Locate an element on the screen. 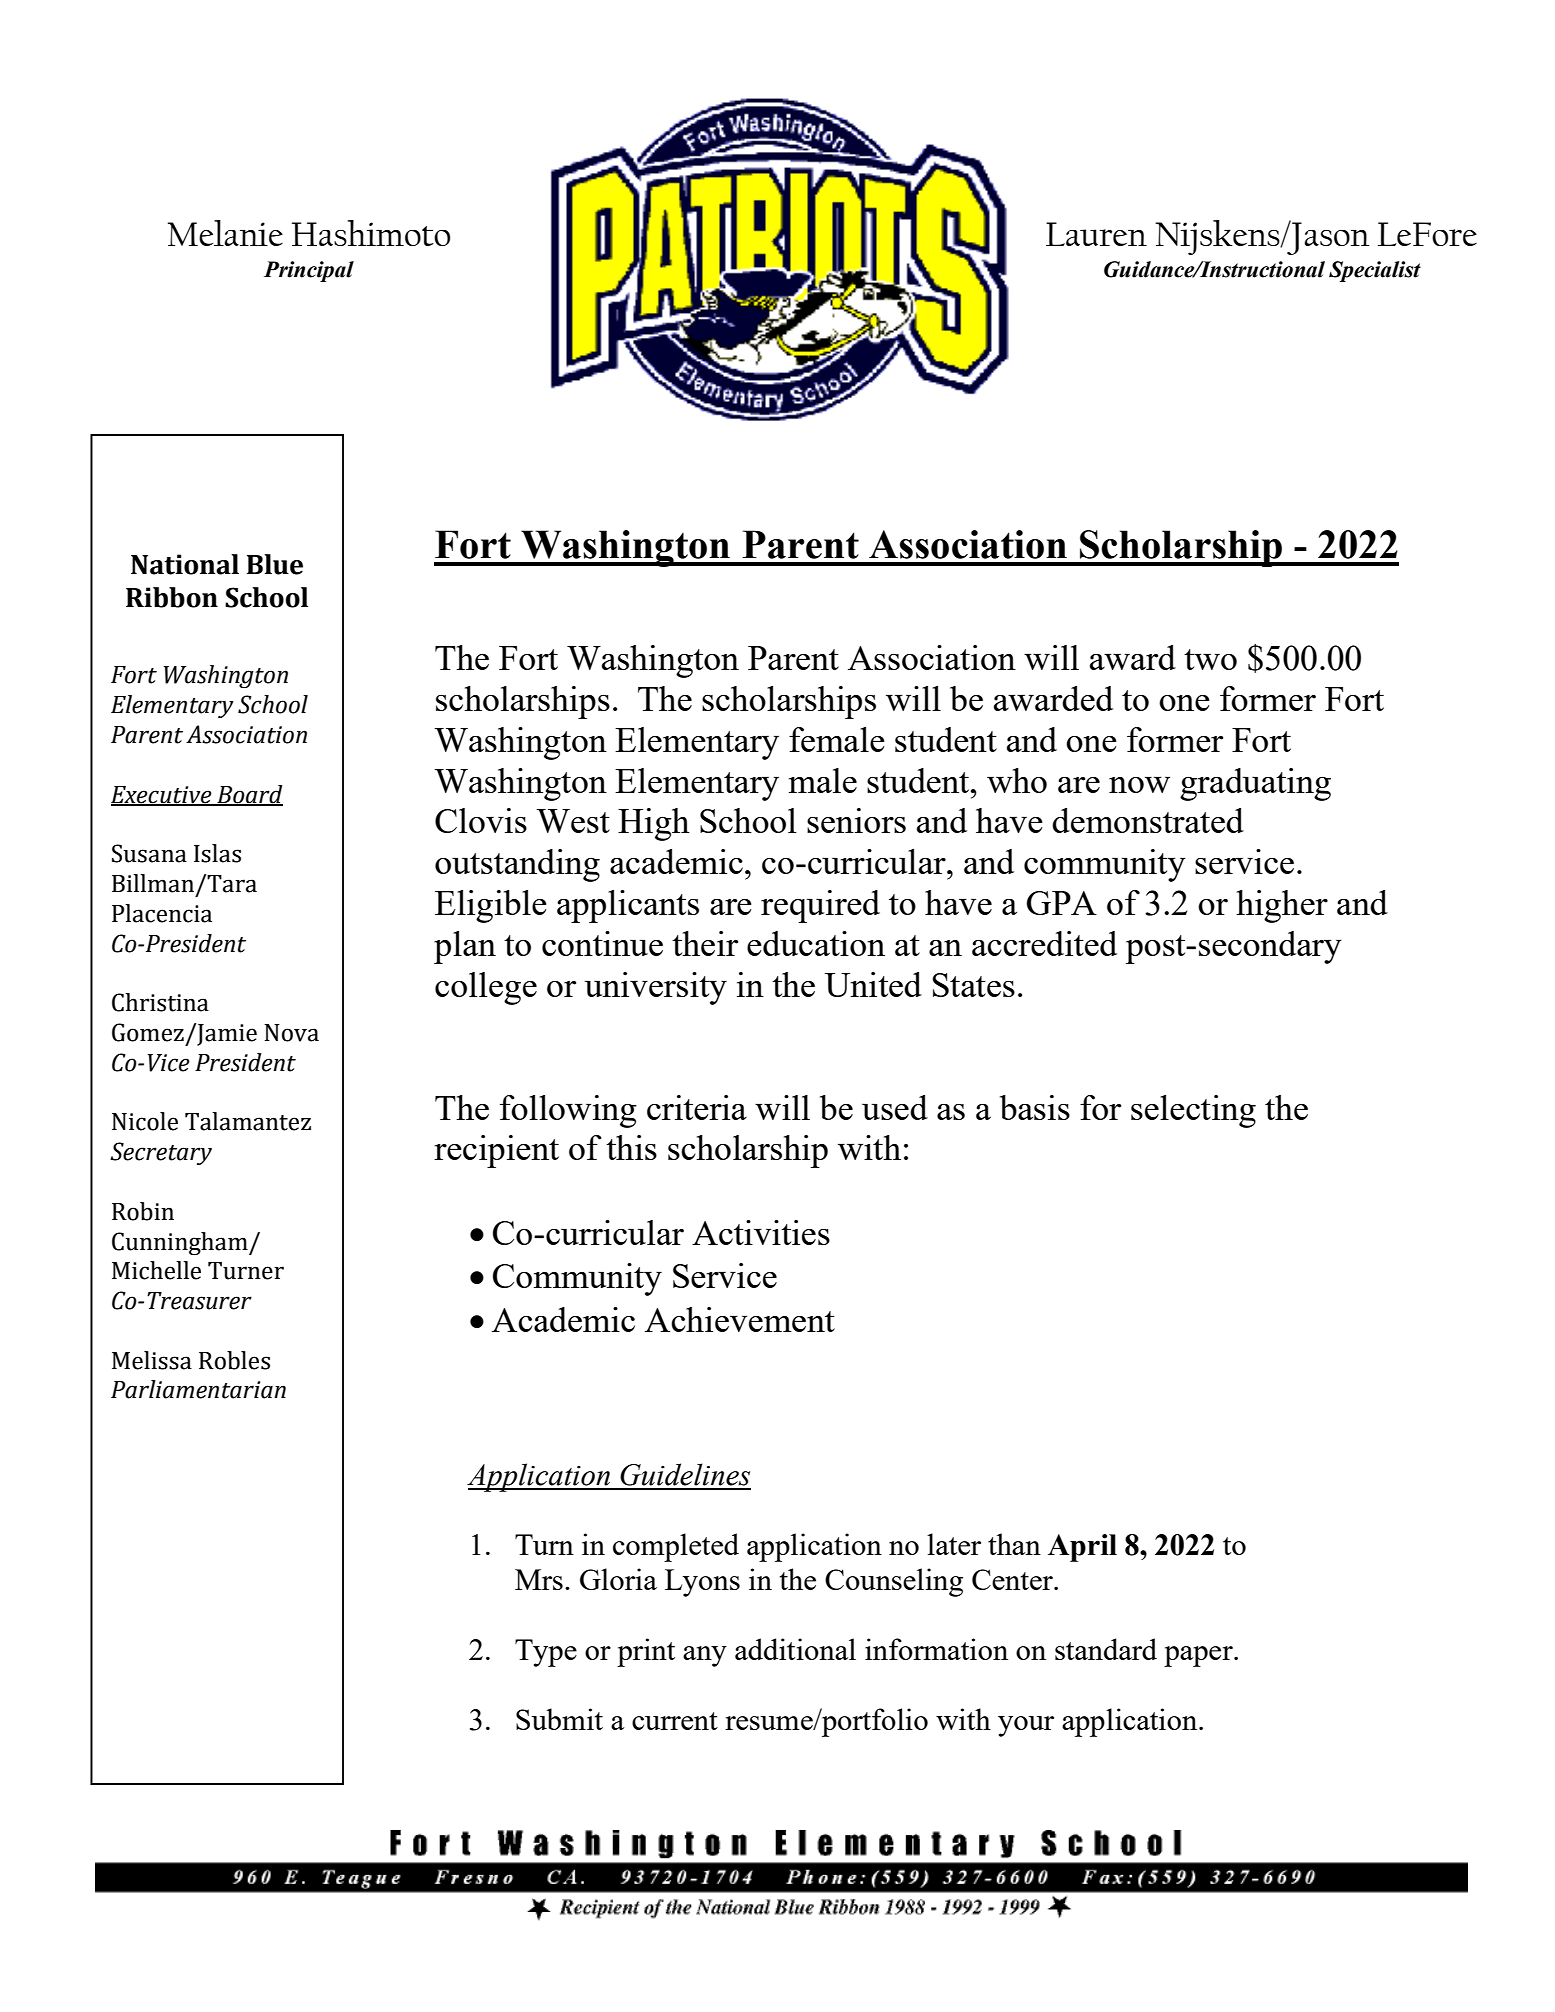 The height and width of the screenshot is (2012, 1555). Principal is located at coordinates (309, 271).
